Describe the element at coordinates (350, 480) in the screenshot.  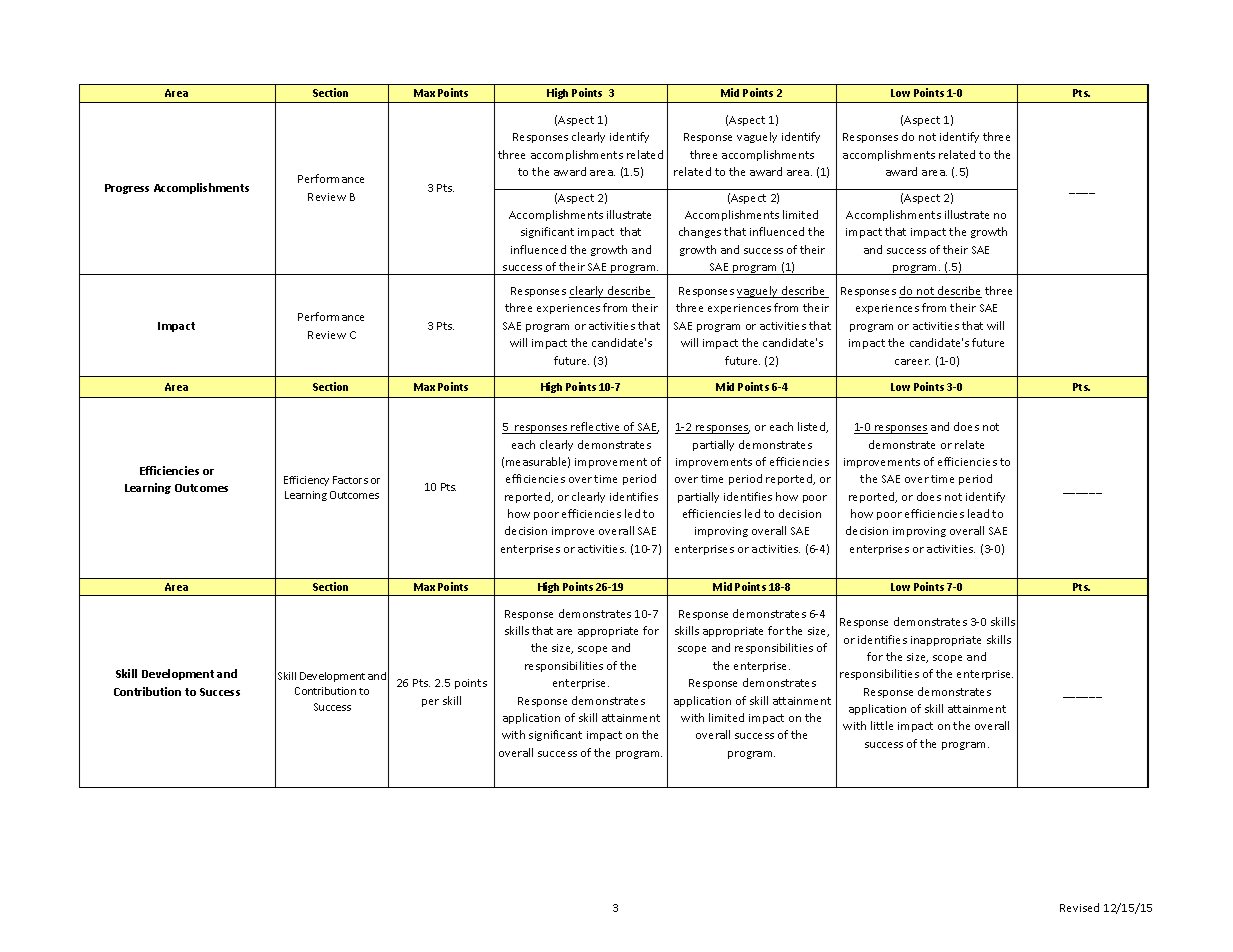
I see `Factors` at that location.
